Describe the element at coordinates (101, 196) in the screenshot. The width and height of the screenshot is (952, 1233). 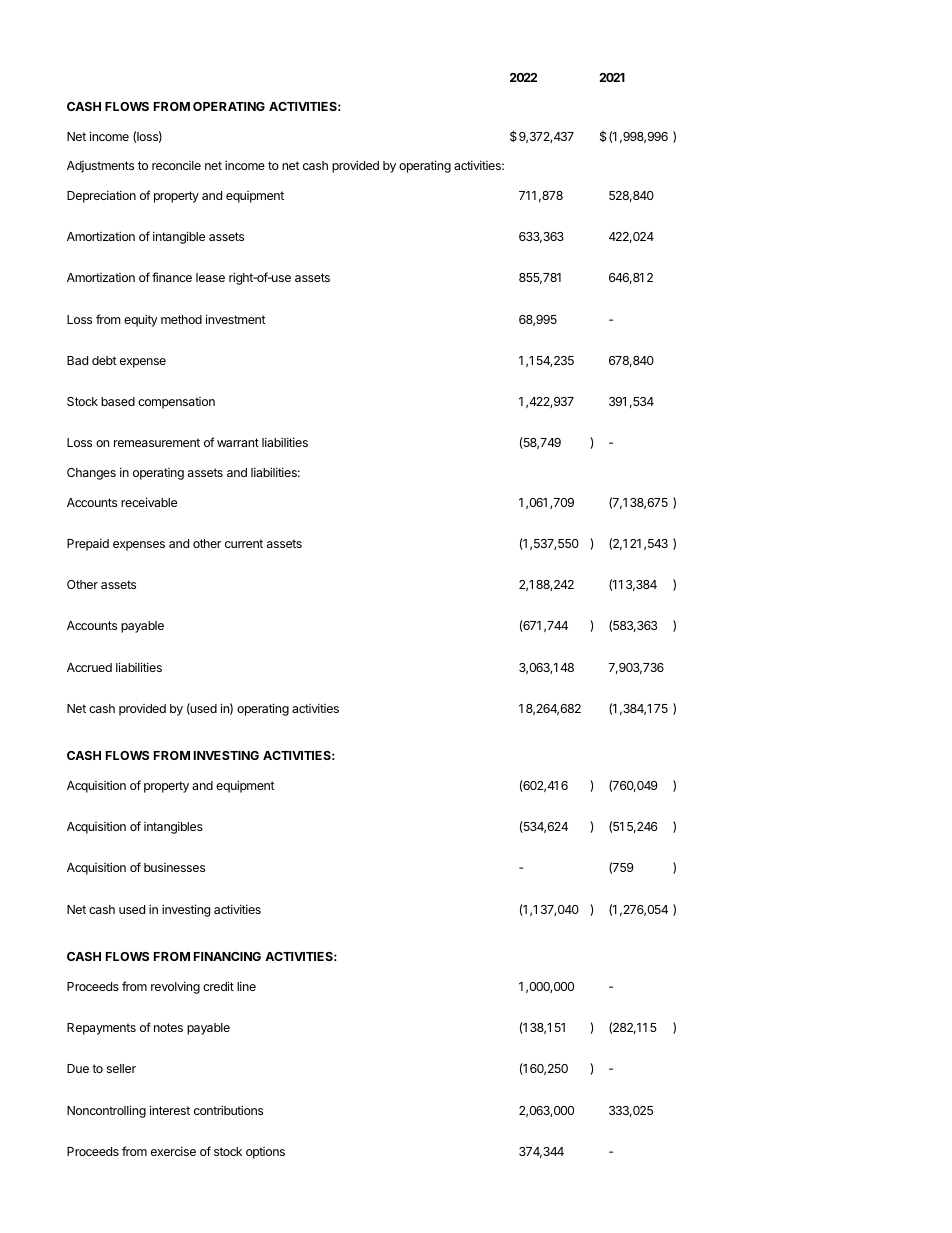
I see `Depreciation` at that location.
